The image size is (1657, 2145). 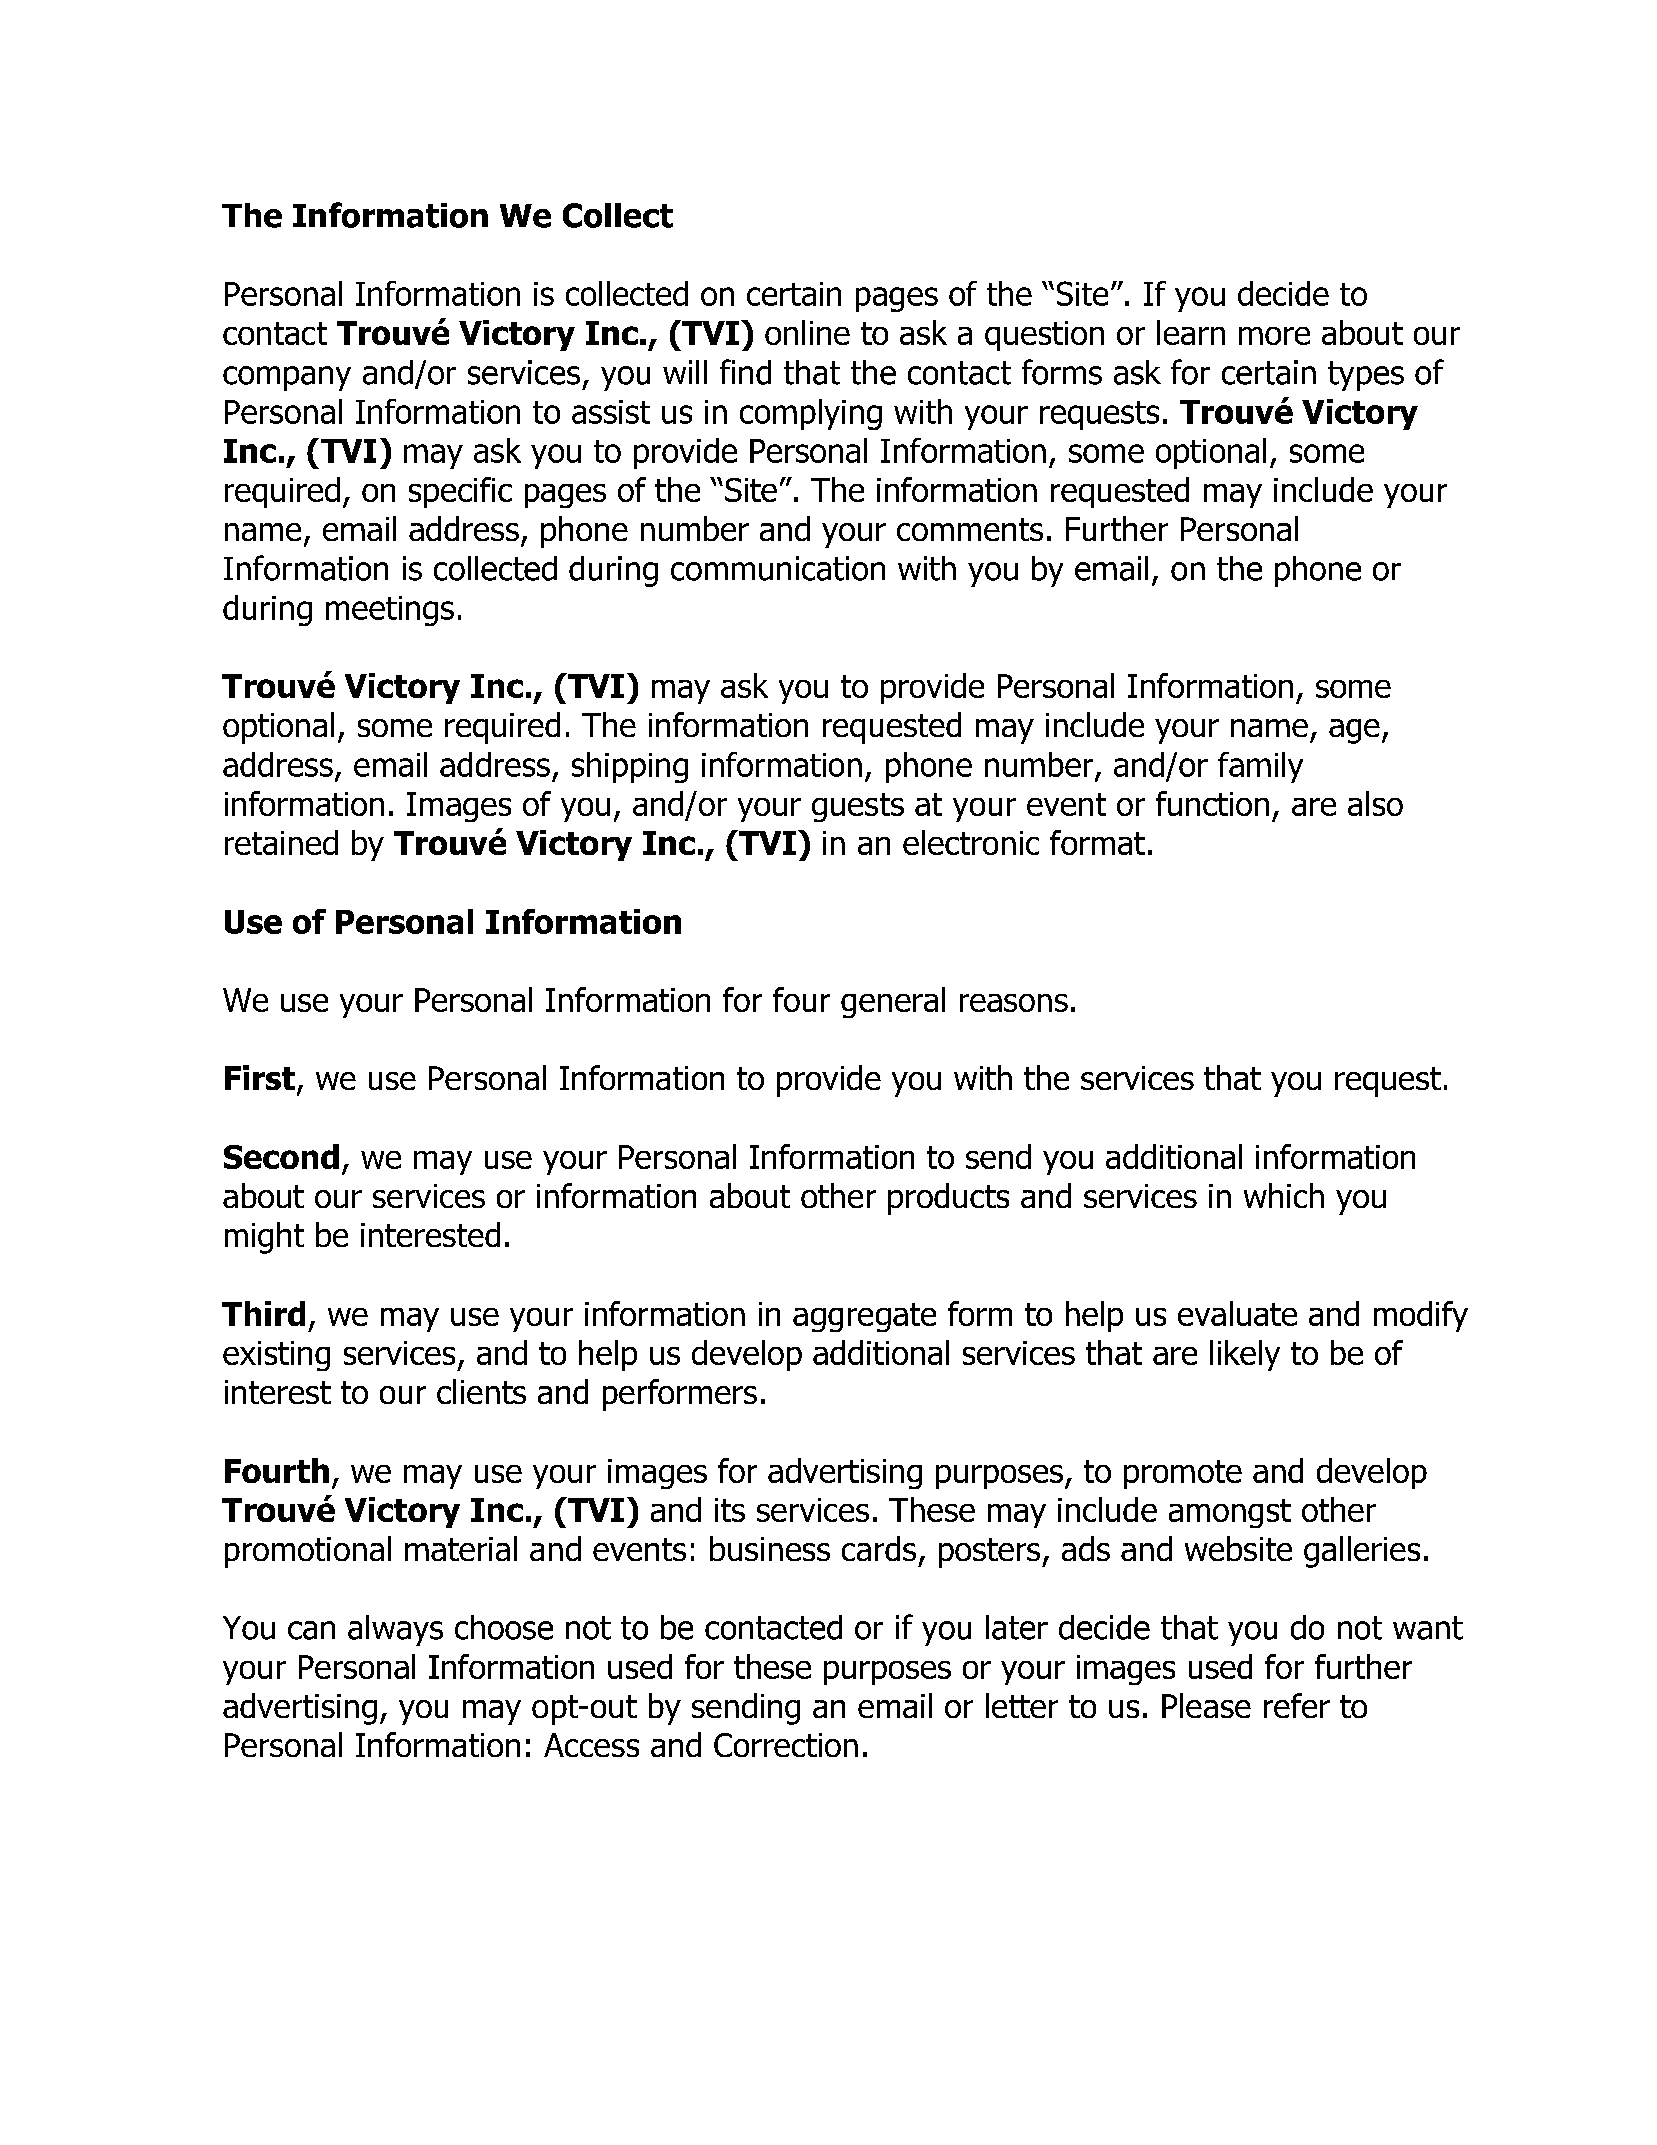 I want to click on might, so click(x=264, y=1238).
